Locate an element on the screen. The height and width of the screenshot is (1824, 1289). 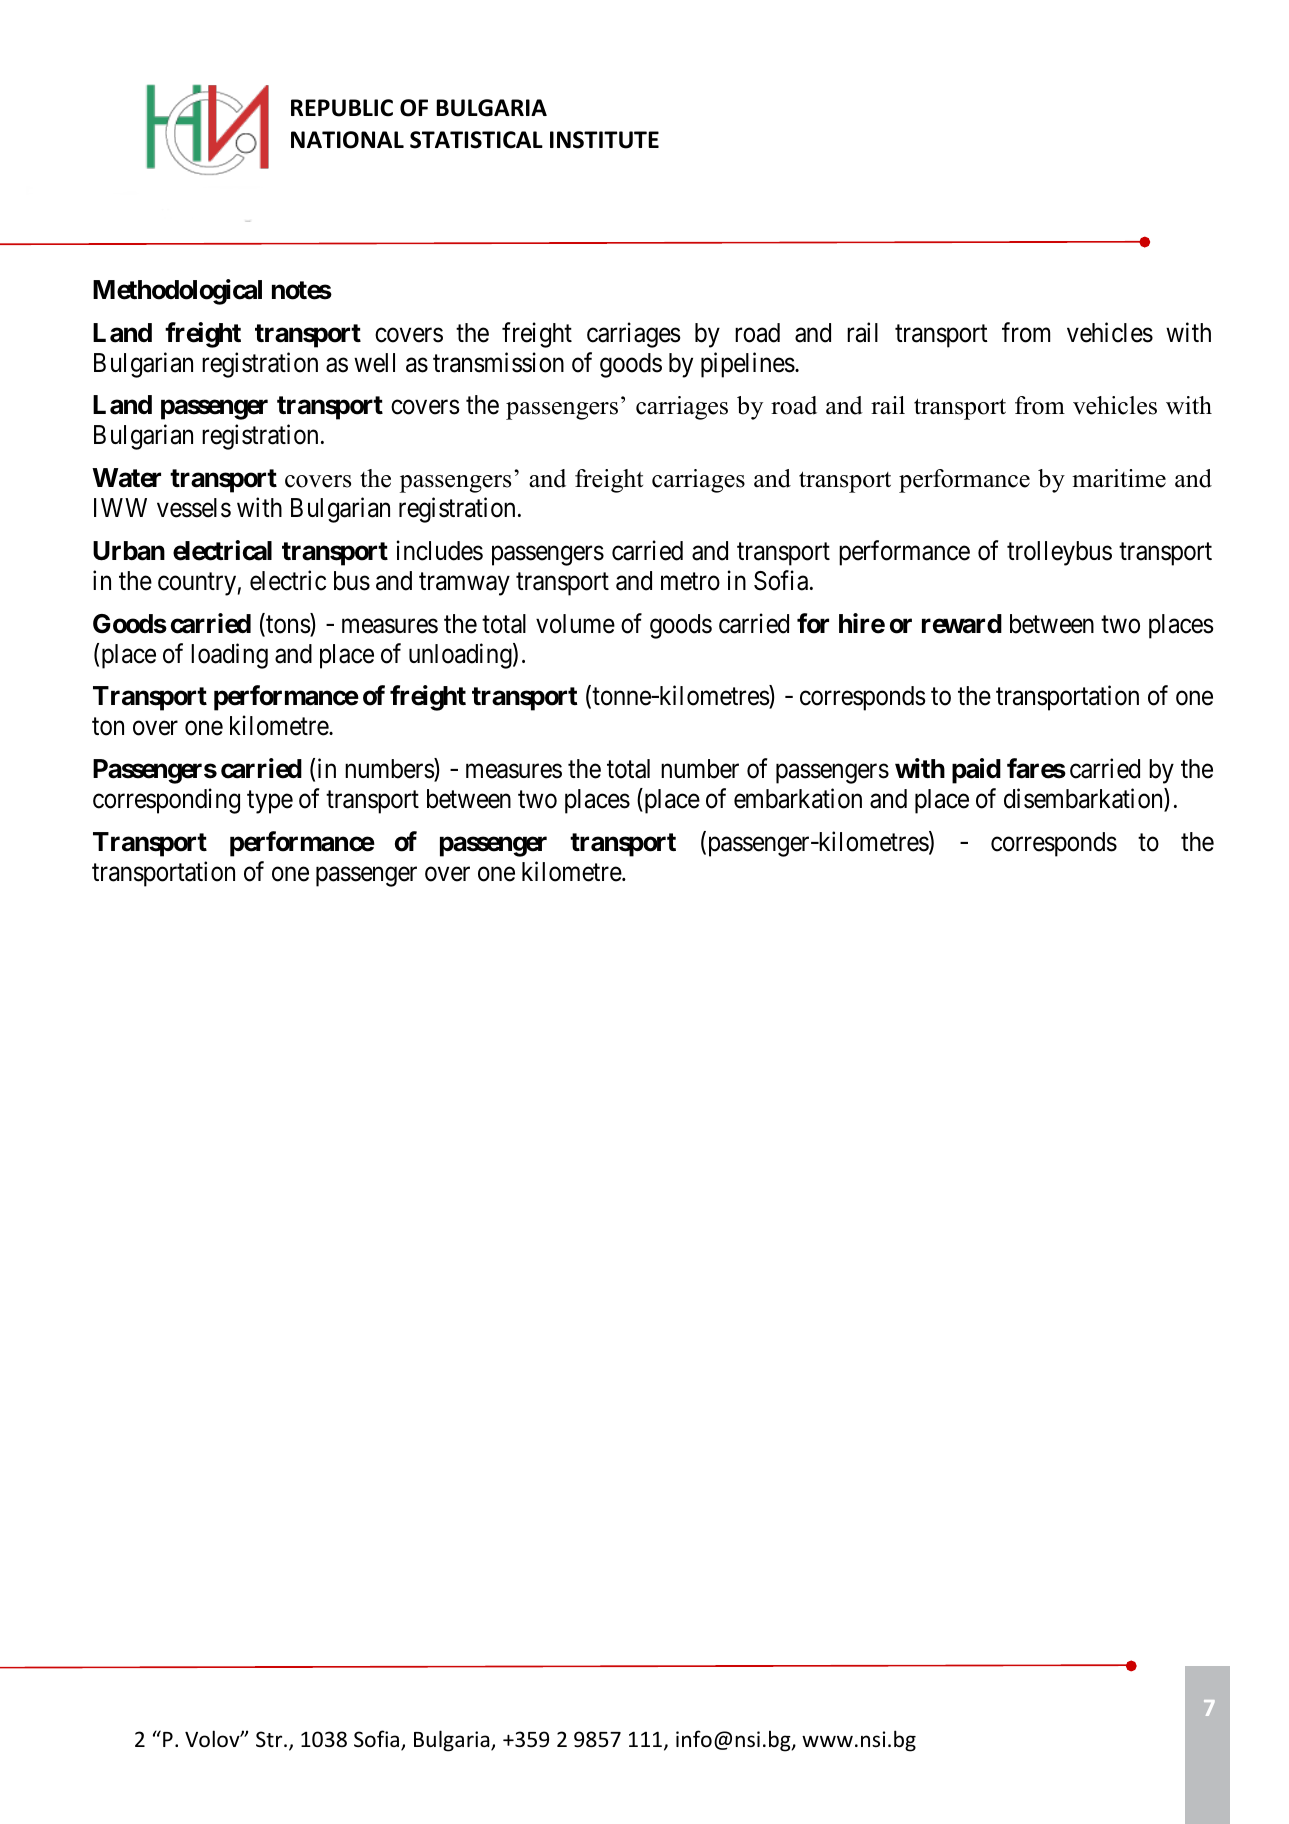
INSTITUTE is located at coordinates (604, 140).
